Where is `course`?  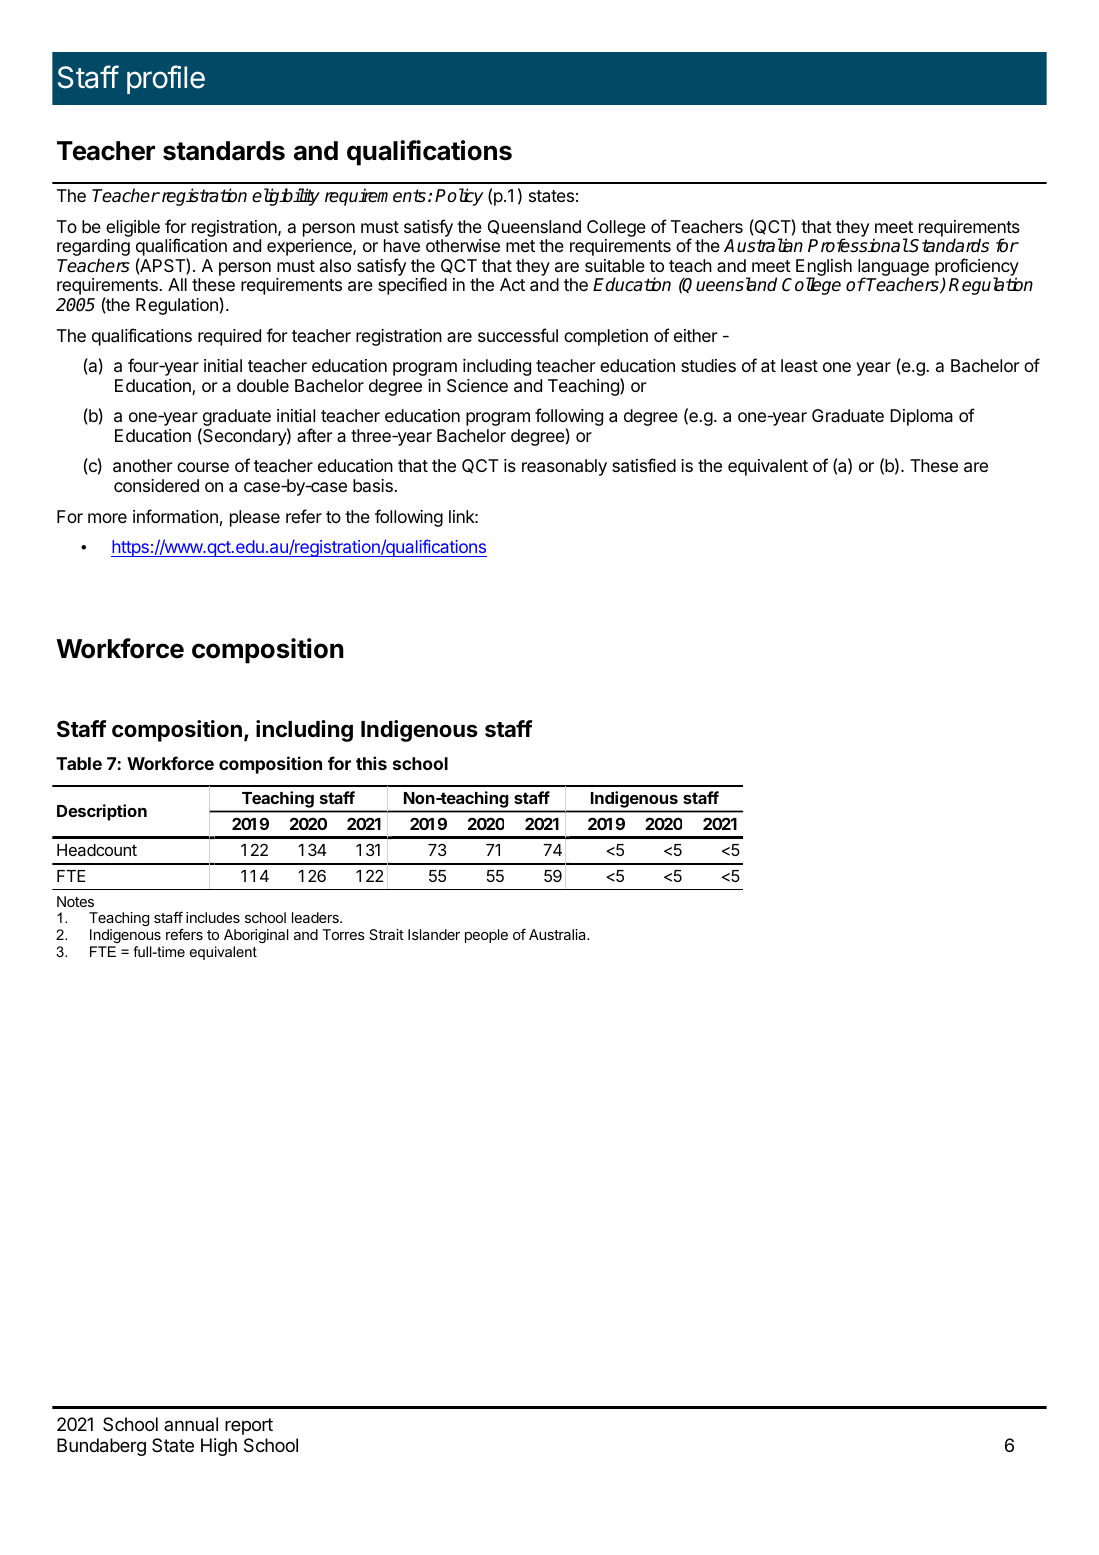 course is located at coordinates (203, 467).
